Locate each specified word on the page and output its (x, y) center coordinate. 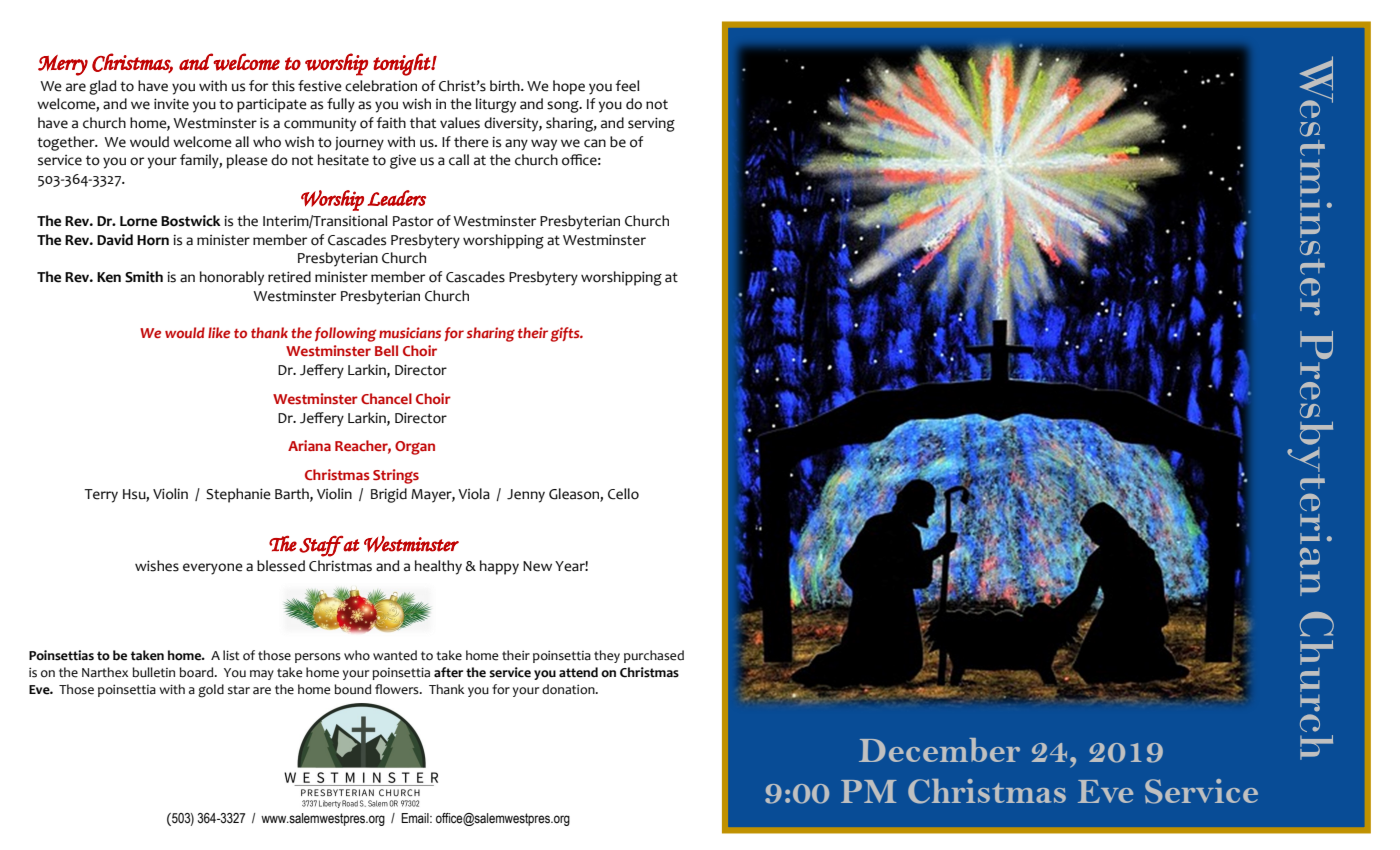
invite (171, 104)
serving (651, 124)
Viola (474, 494)
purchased (654, 656)
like (219, 332)
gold (211, 691)
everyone (213, 569)
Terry (101, 496)
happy (499, 567)
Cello (623, 494)
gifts (566, 334)
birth (506, 86)
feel (627, 86)
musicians (410, 332)
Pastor (413, 221)
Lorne (138, 221)
